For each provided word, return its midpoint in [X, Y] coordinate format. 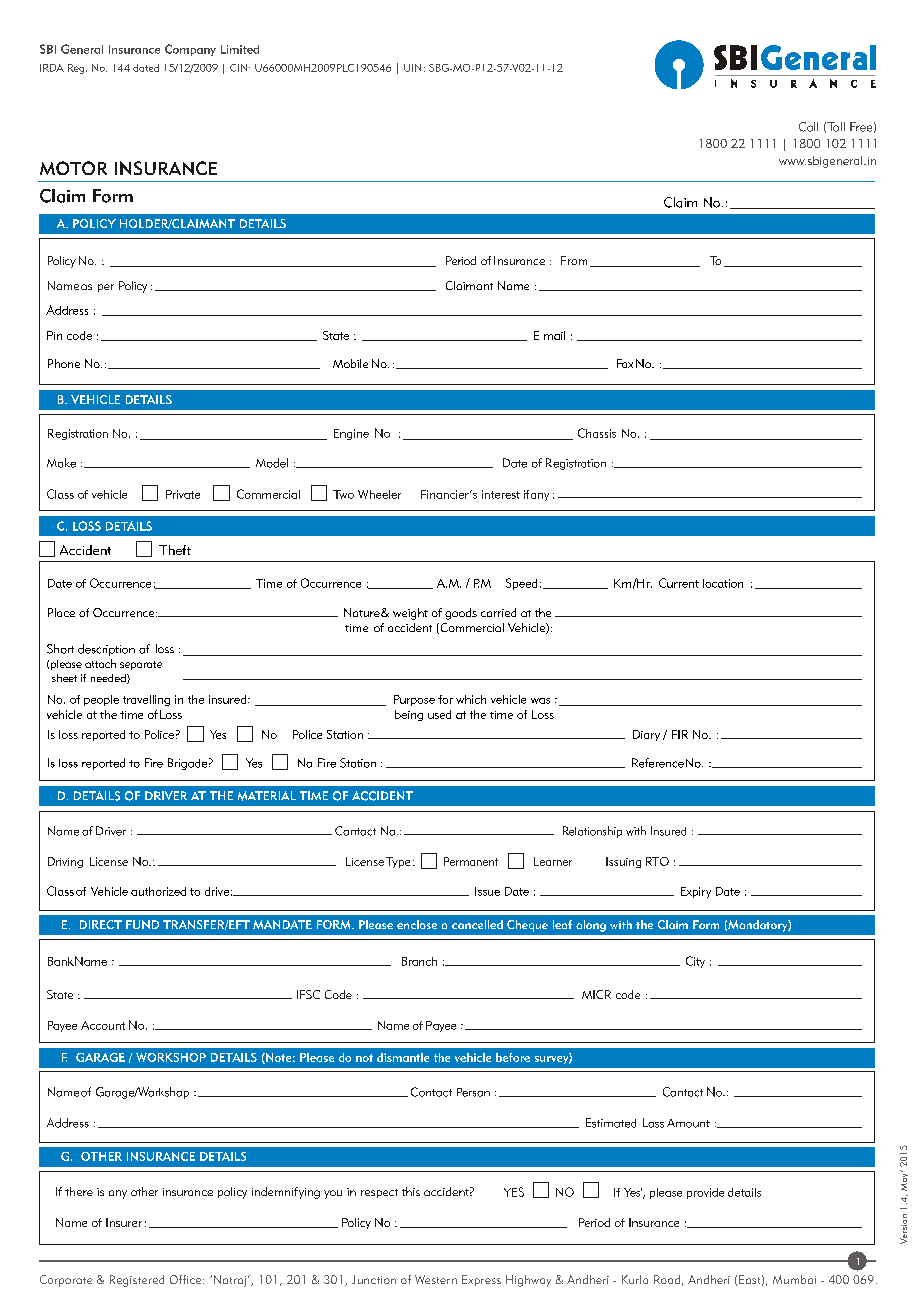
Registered [137, 1281]
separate [141, 665]
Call [808, 127]
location [723, 583]
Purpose [414, 700]
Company [190, 50]
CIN [240, 68]
